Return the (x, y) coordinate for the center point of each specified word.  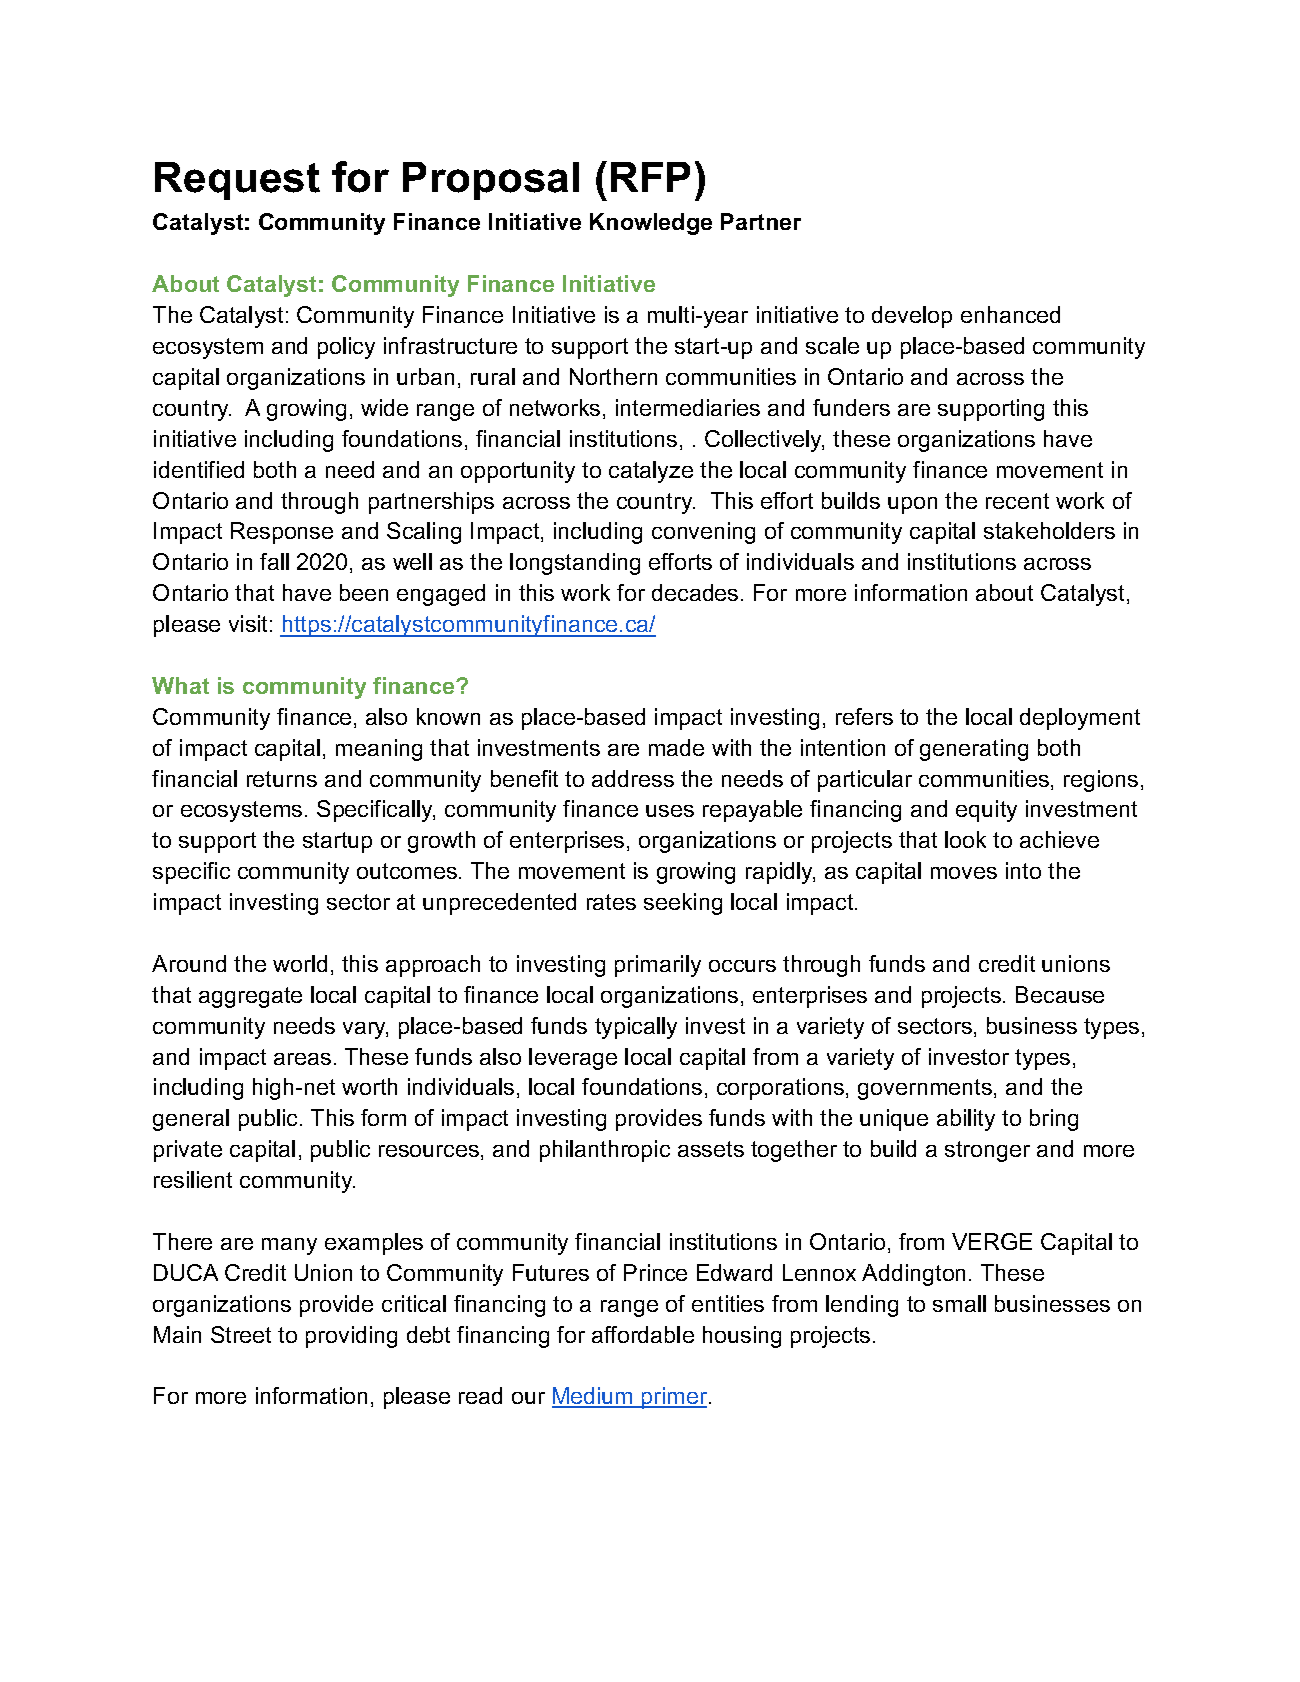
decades (695, 592)
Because (1060, 994)
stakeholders (1049, 530)
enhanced (1010, 314)
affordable (643, 1334)
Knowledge (651, 224)
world (300, 963)
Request (237, 181)
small (959, 1303)
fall (274, 561)
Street (241, 1334)
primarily (658, 966)
